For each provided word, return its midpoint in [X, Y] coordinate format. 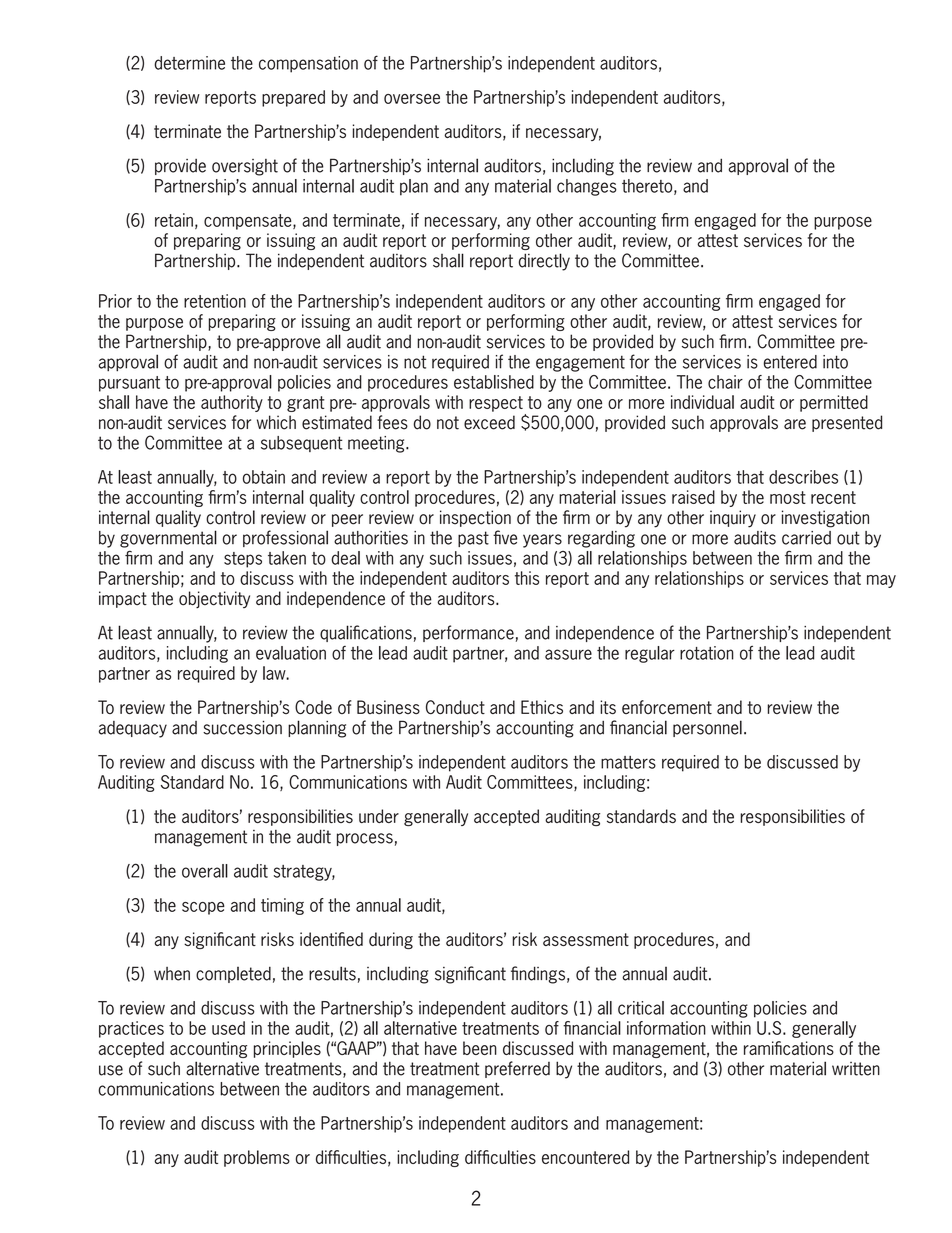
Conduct [455, 707]
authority [232, 403]
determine [189, 63]
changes [587, 187]
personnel [707, 728]
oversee [412, 99]
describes [803, 477]
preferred [517, 1069]
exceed [489, 422]
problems [257, 1158]
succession [242, 728]
